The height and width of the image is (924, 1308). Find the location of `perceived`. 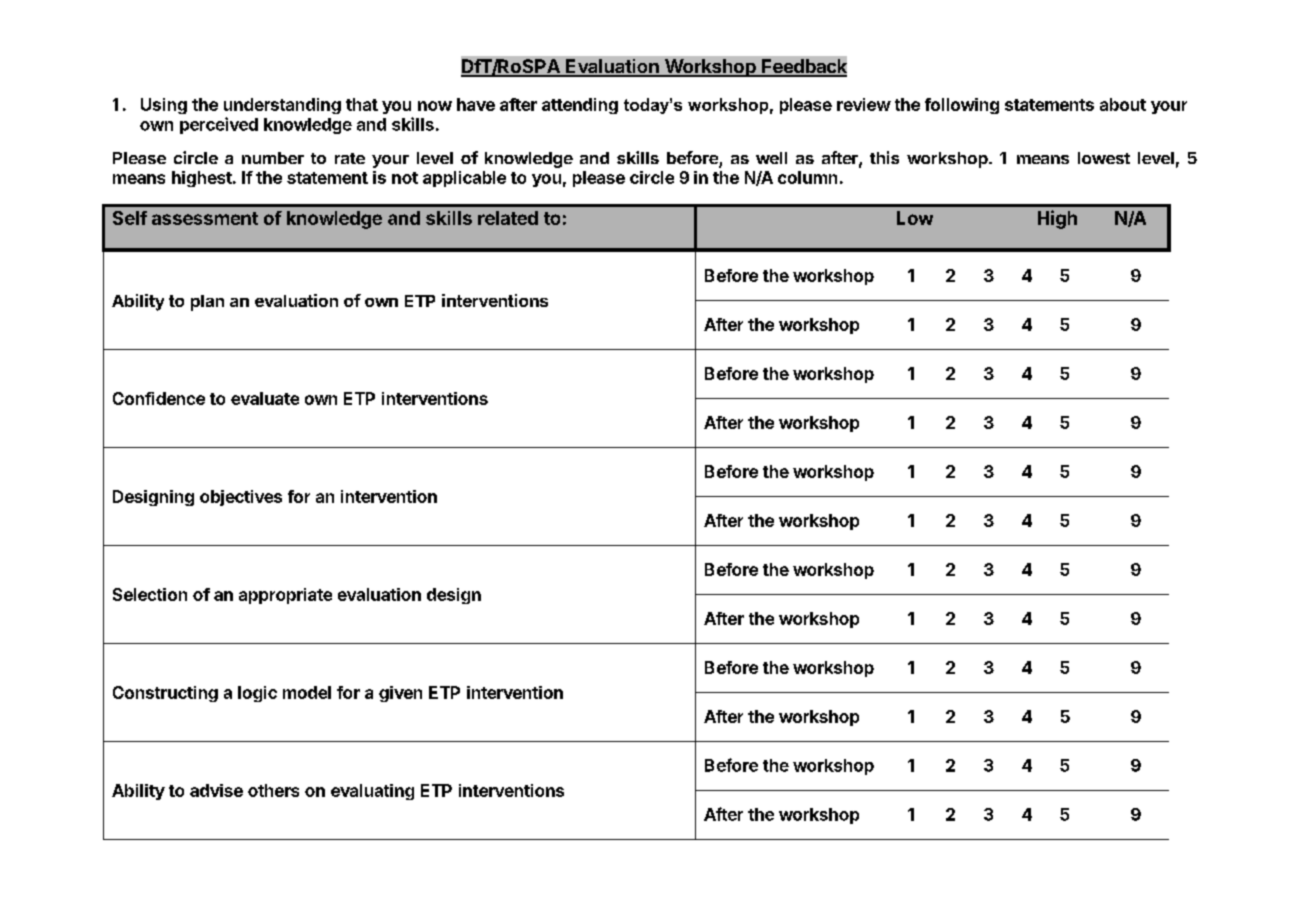

perceived is located at coordinates (219, 125).
